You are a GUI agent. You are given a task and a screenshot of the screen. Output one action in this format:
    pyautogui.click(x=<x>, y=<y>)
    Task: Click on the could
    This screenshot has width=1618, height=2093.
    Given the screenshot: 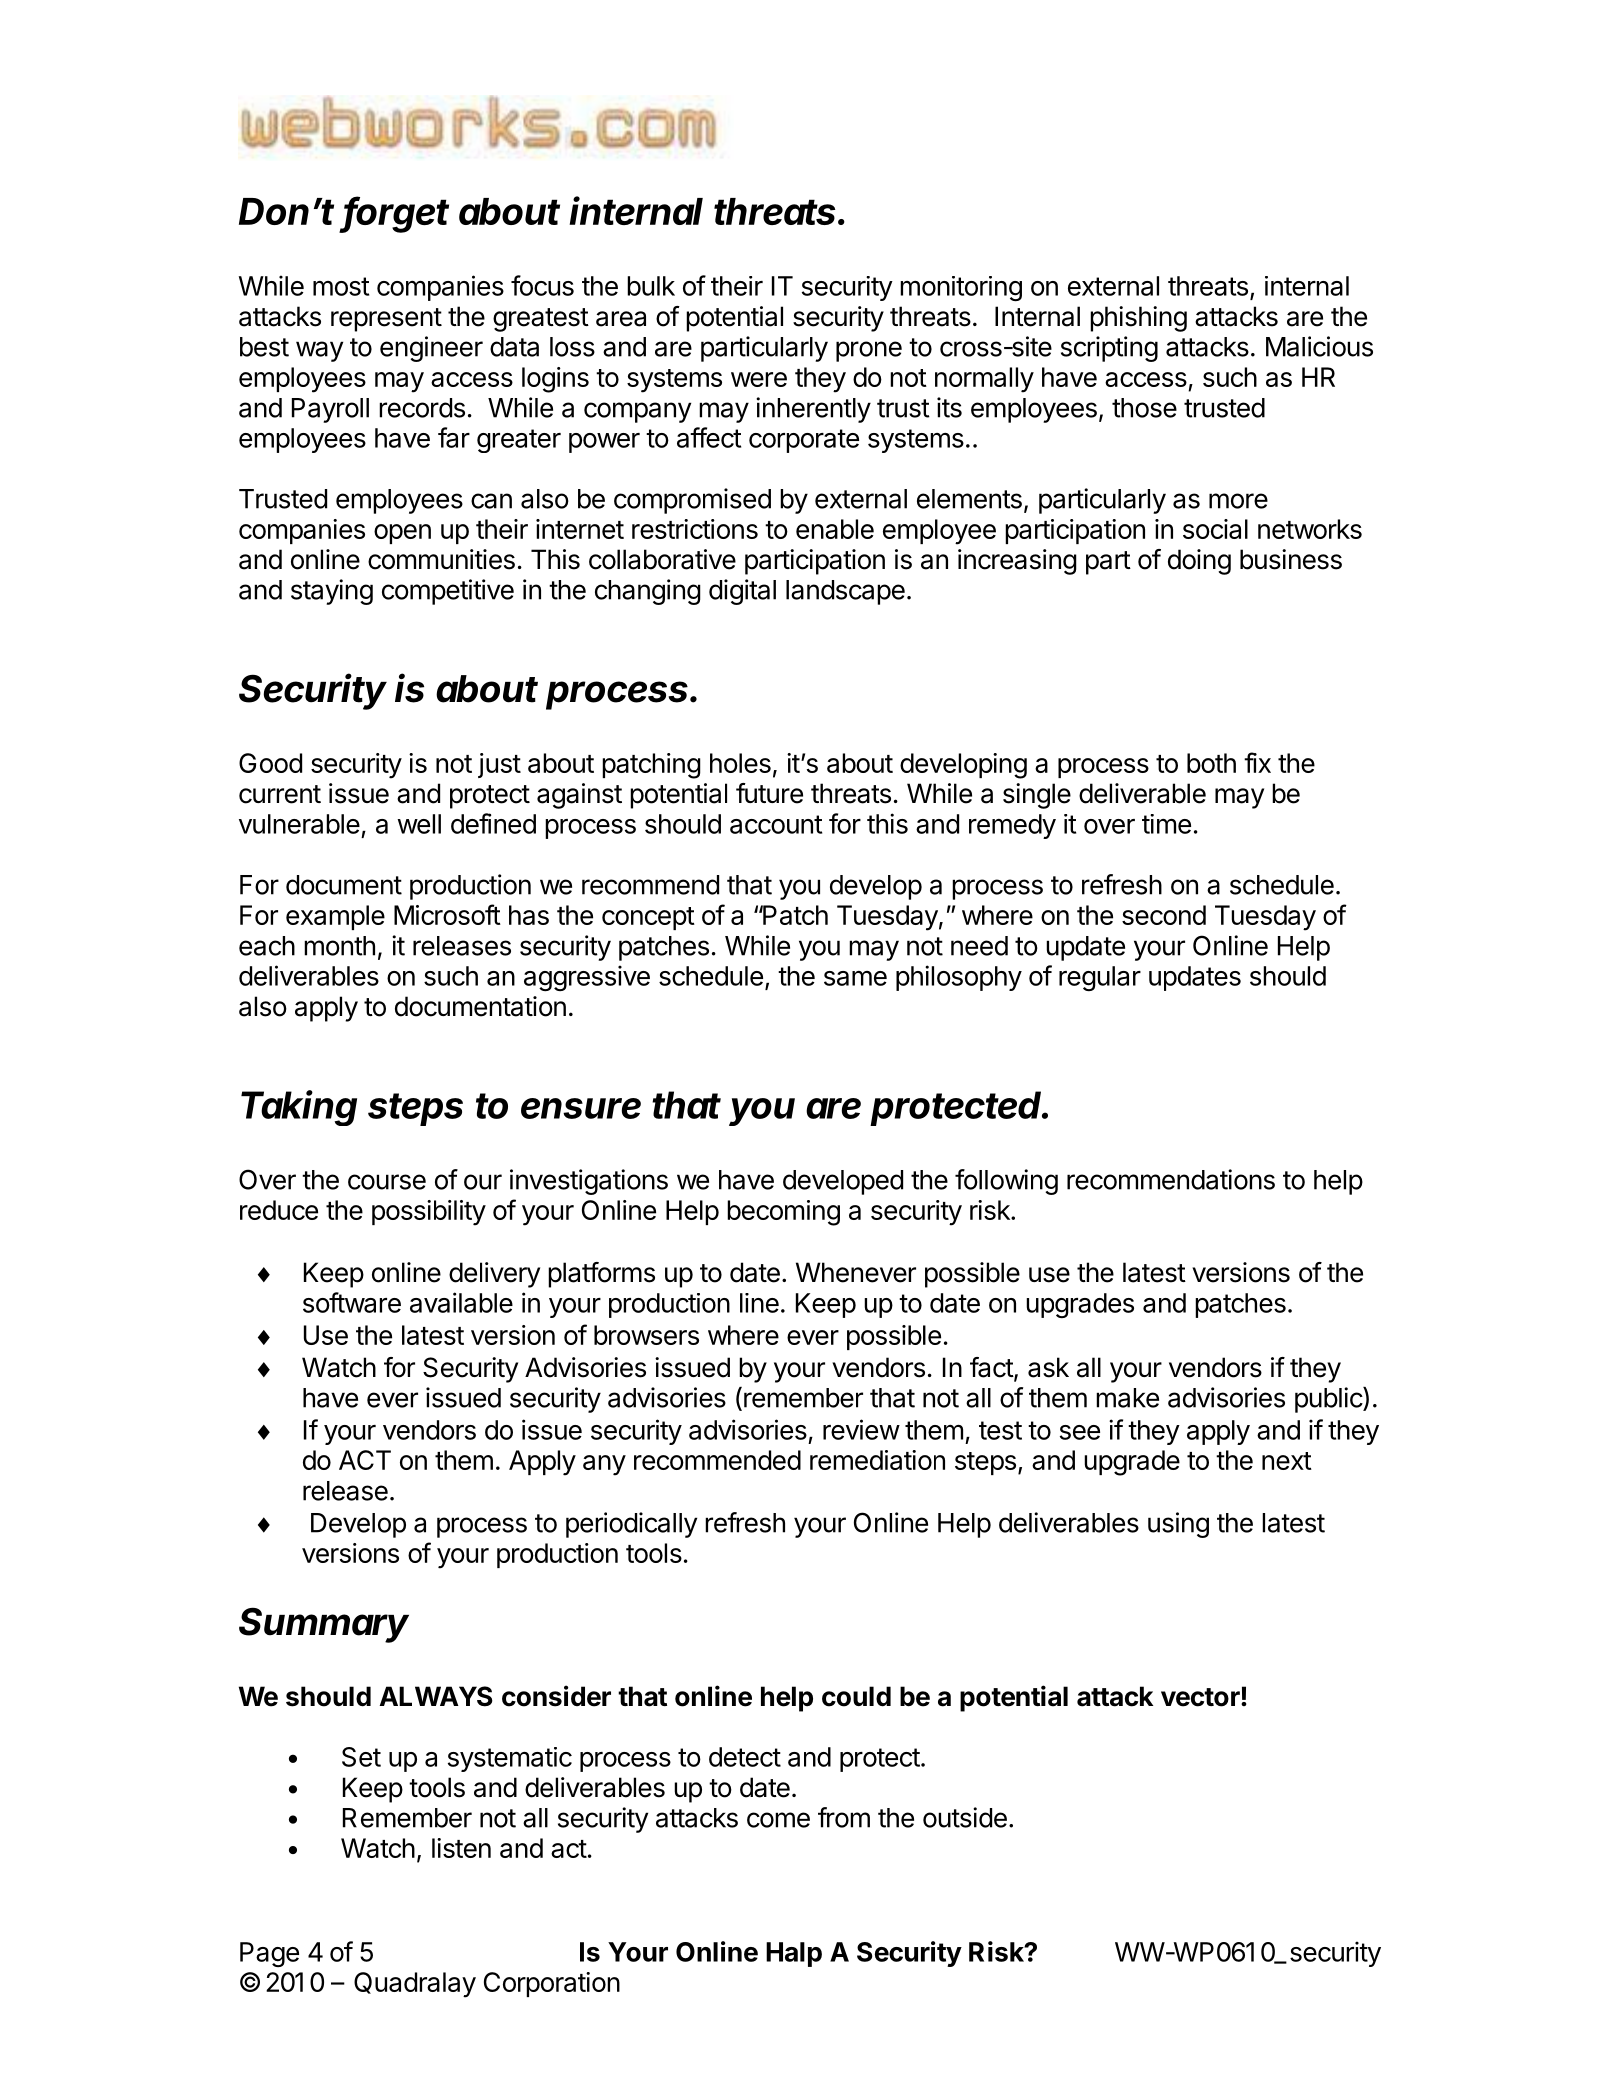 What is the action you would take?
    pyautogui.click(x=856, y=1696)
